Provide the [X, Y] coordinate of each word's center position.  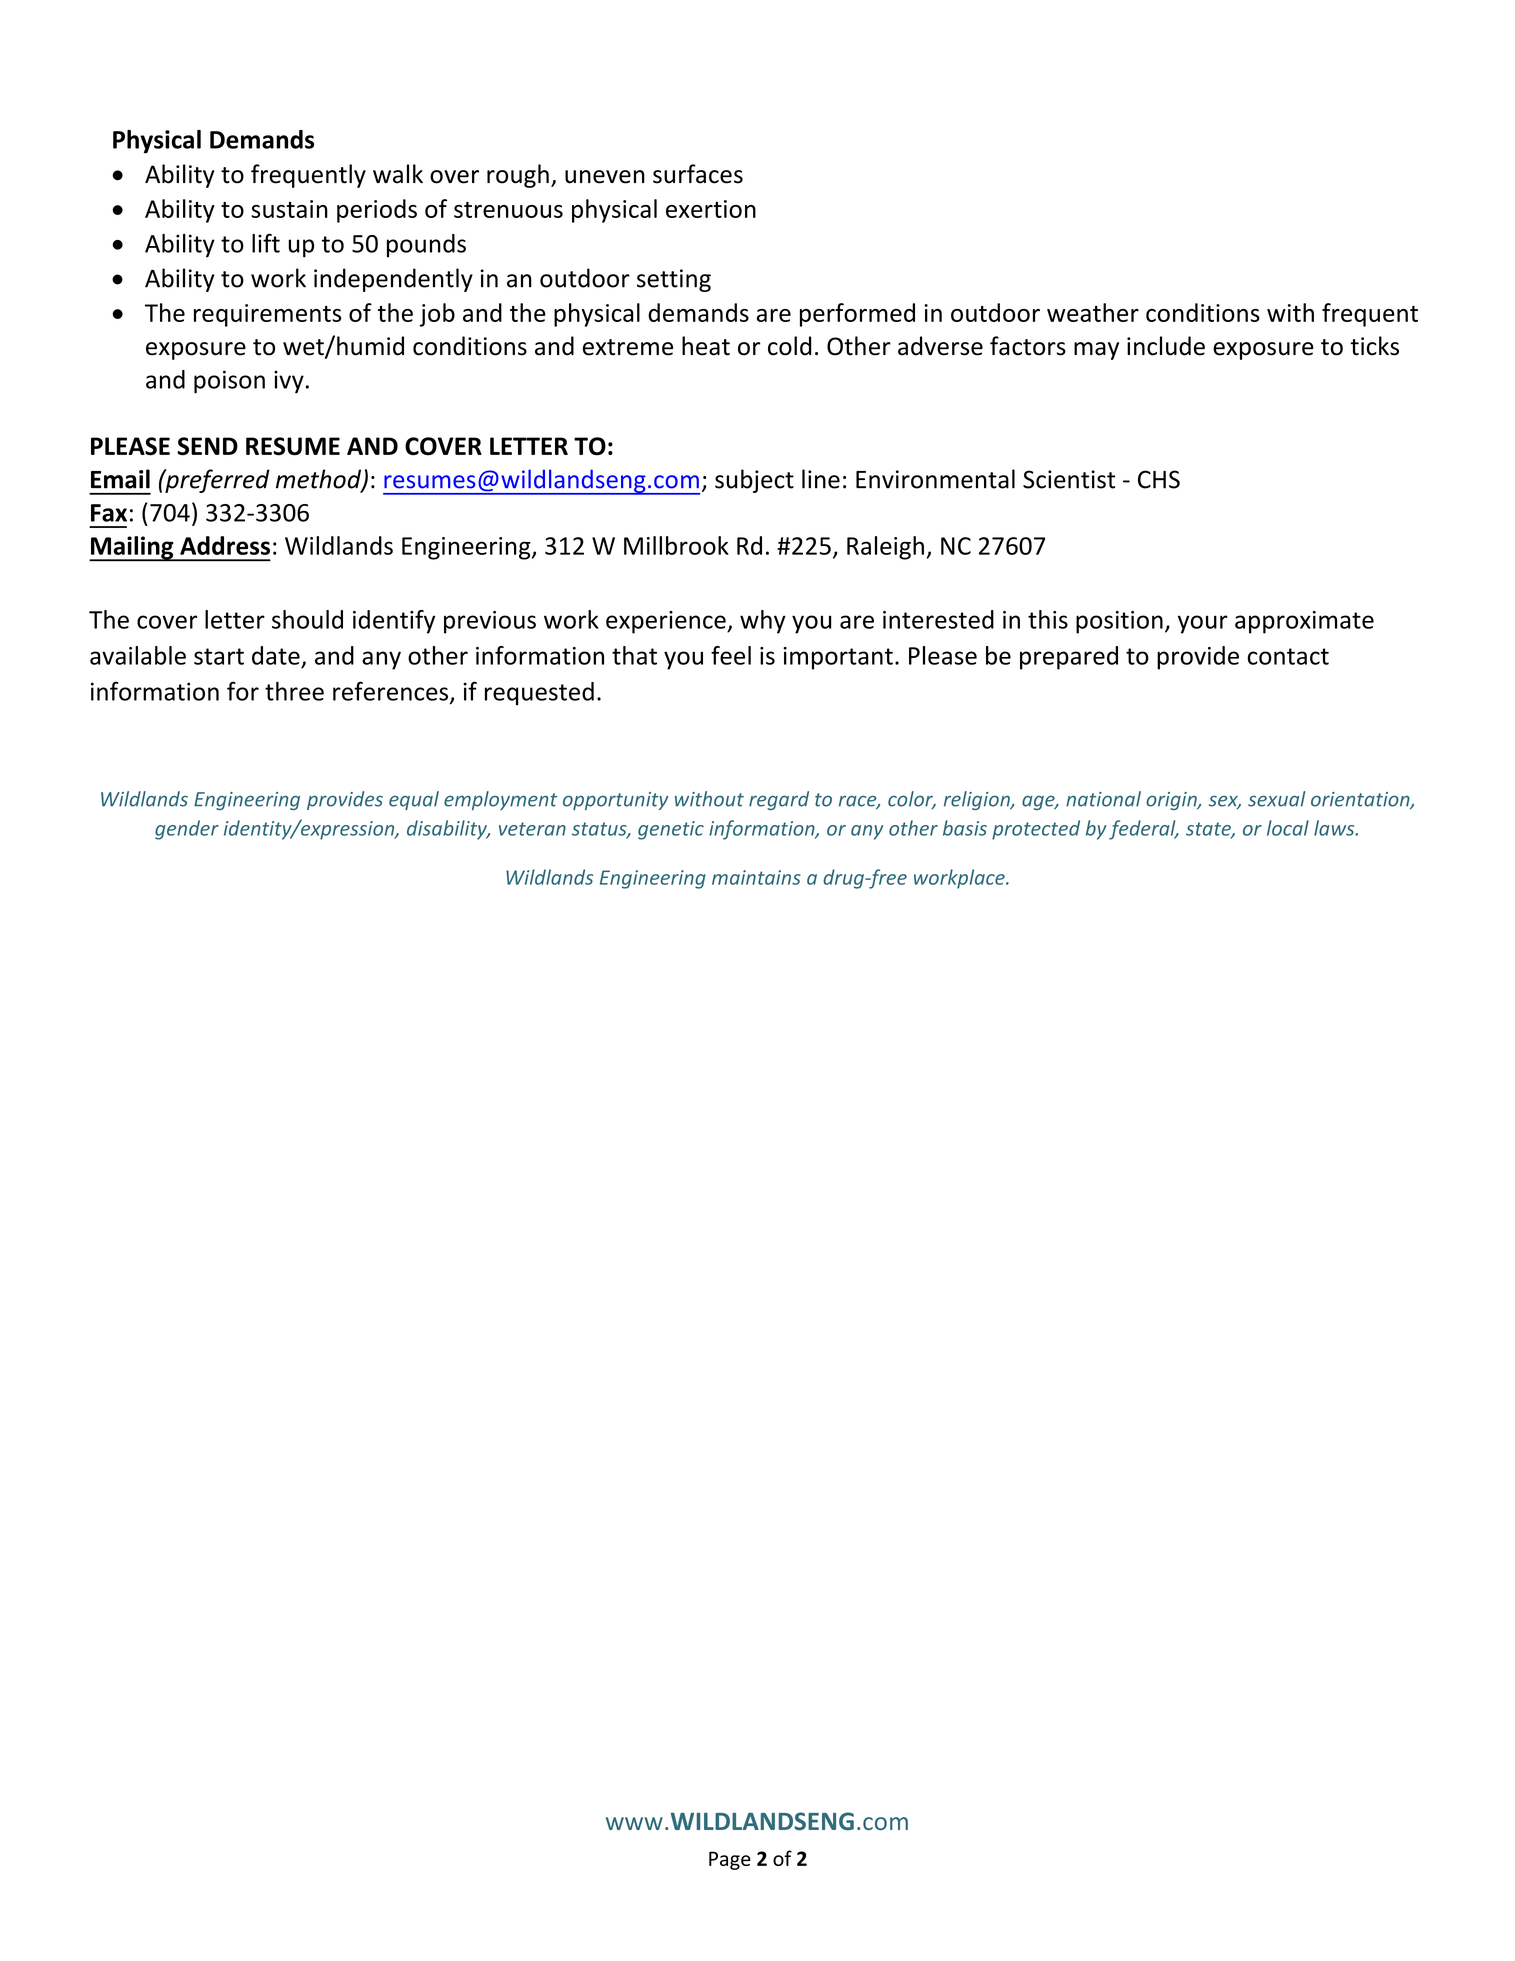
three [294, 691]
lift [266, 243]
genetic [671, 830]
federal [1143, 830]
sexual [1276, 799]
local [1288, 828]
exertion [711, 209]
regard [779, 800]
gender [187, 830]
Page [730, 1860]
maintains [756, 877]
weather [1093, 312]
